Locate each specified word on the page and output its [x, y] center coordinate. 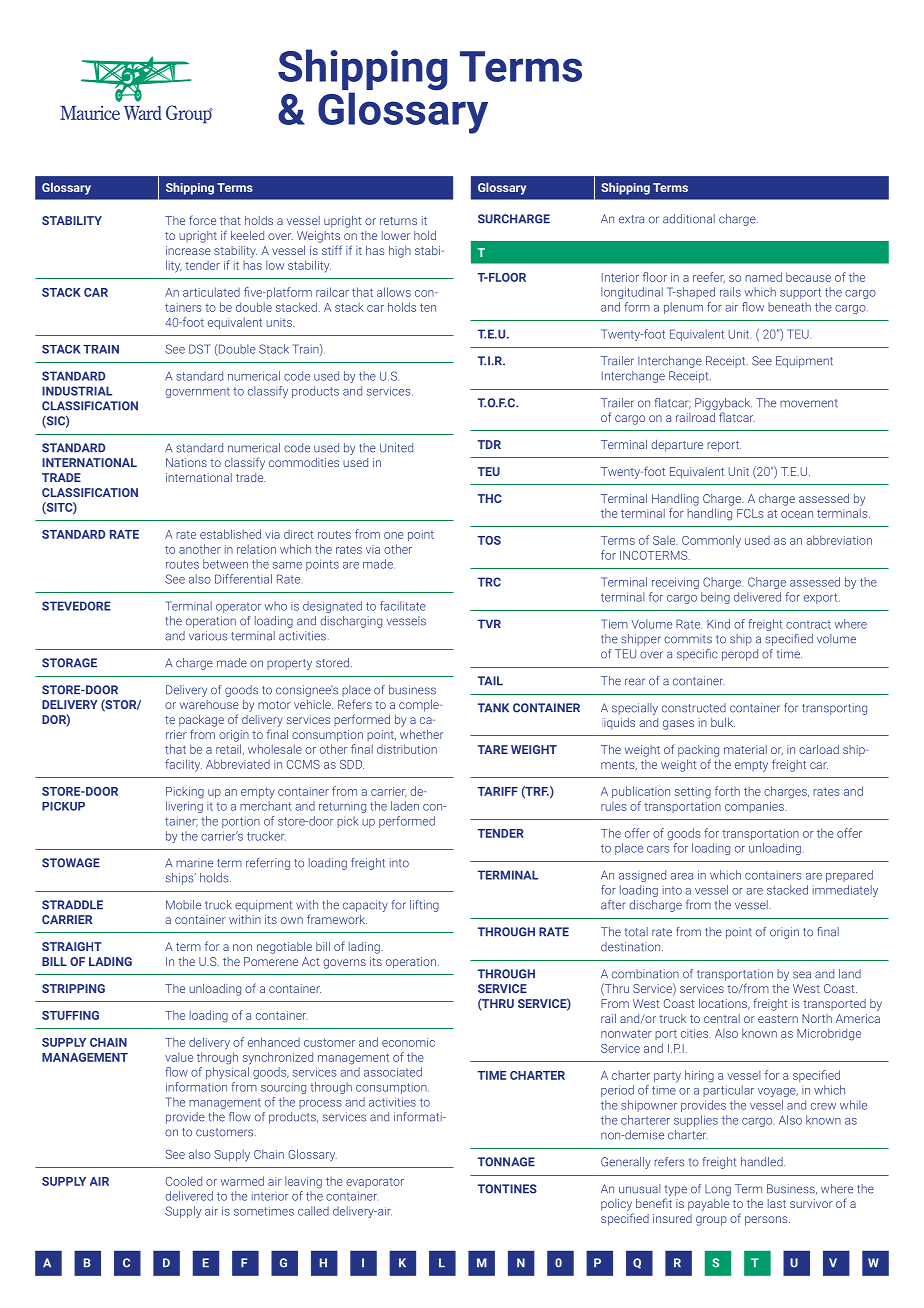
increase [188, 250]
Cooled [184, 1181]
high [400, 252]
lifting [424, 906]
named [763, 277]
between [225, 564]
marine [194, 863]
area [682, 876]
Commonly [711, 541]
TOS [489, 540]
